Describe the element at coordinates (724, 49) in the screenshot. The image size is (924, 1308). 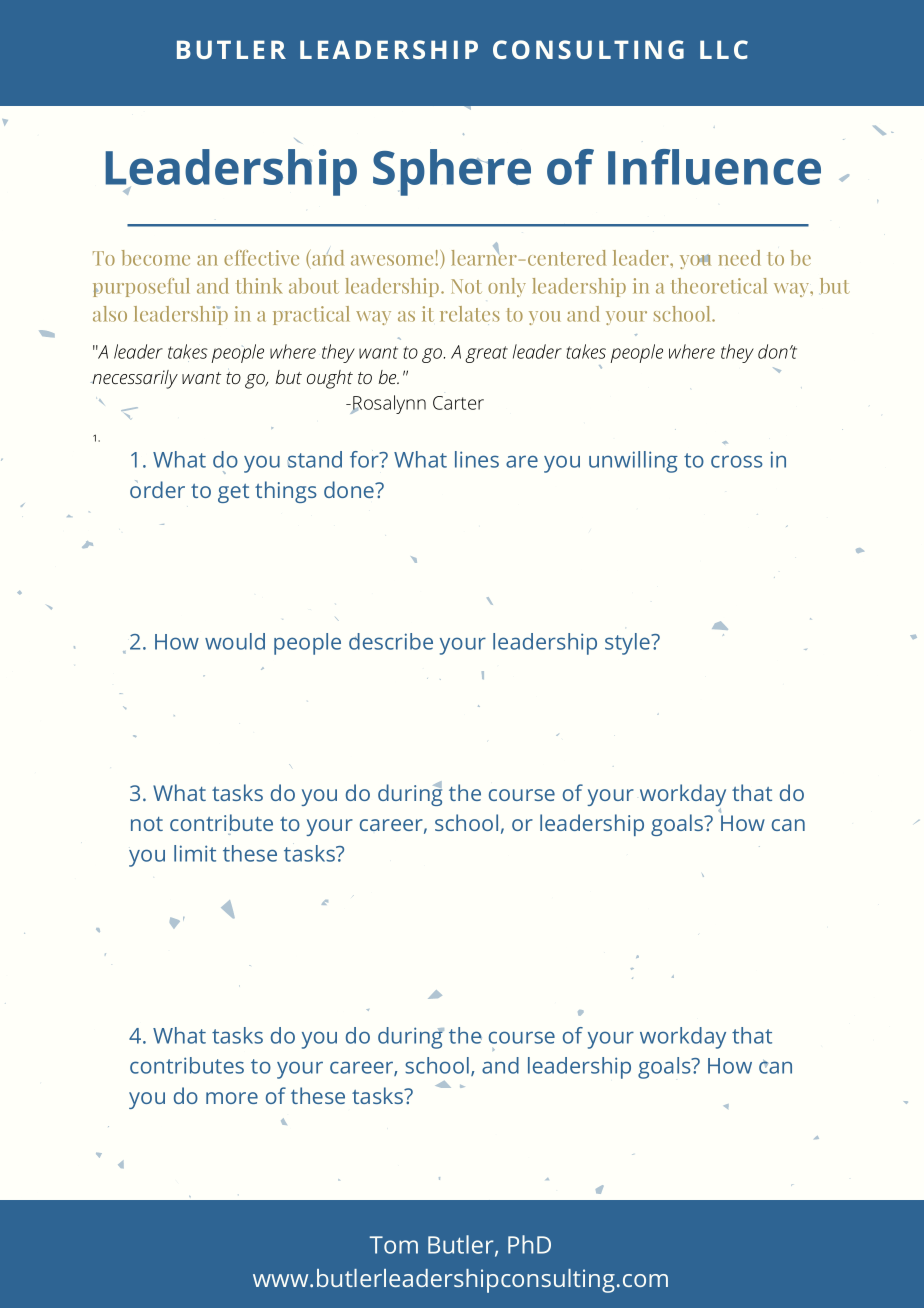
I see `LLC` at that location.
